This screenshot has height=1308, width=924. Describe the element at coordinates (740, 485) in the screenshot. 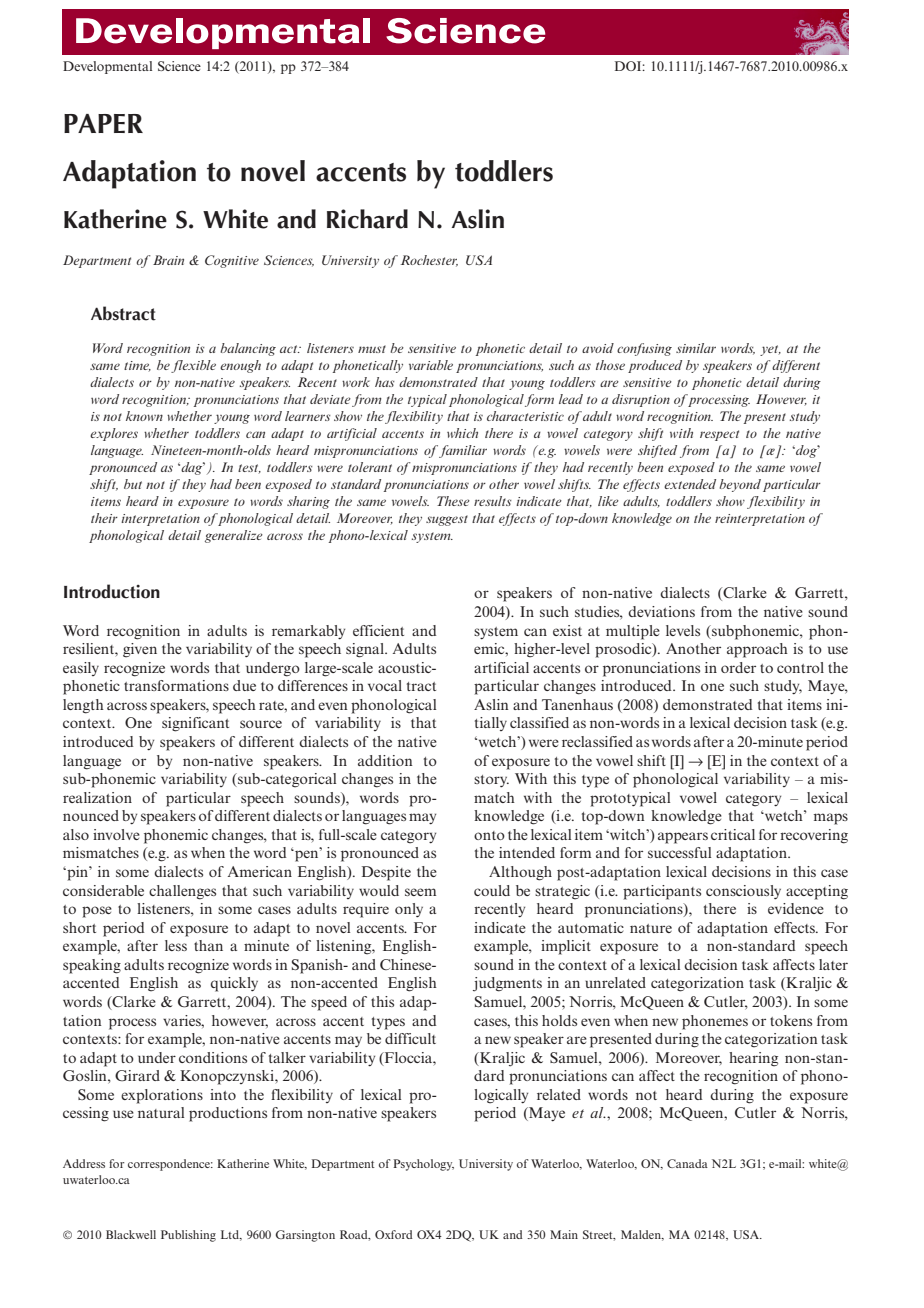

I see `beyond` at that location.
